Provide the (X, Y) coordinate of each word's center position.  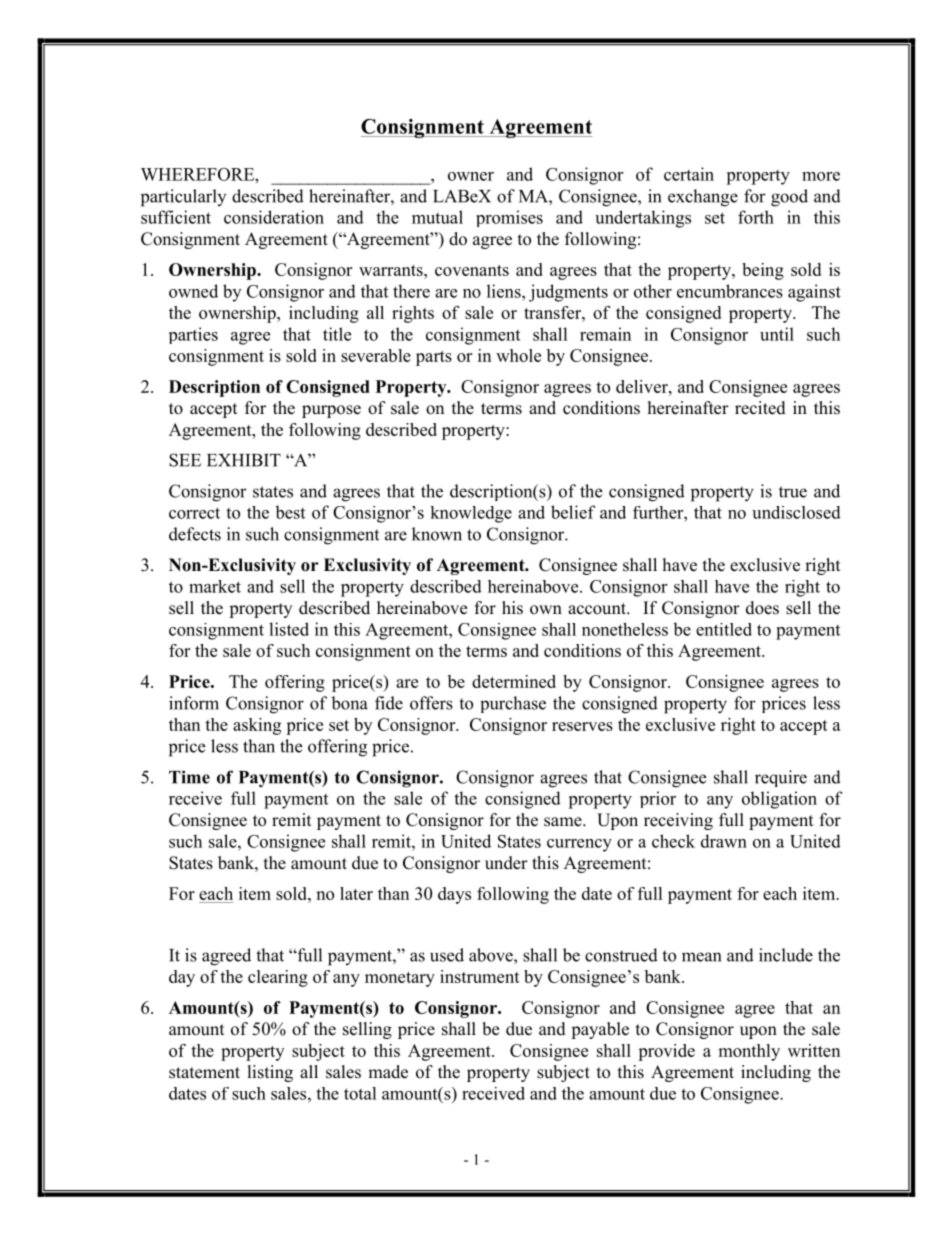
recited (760, 408)
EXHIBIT (244, 460)
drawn (724, 841)
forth (756, 217)
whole (518, 355)
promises (509, 218)
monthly (749, 1052)
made (388, 1072)
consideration (274, 217)
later (356, 893)
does (762, 608)
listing (270, 1073)
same (564, 822)
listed (289, 629)
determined (514, 681)
